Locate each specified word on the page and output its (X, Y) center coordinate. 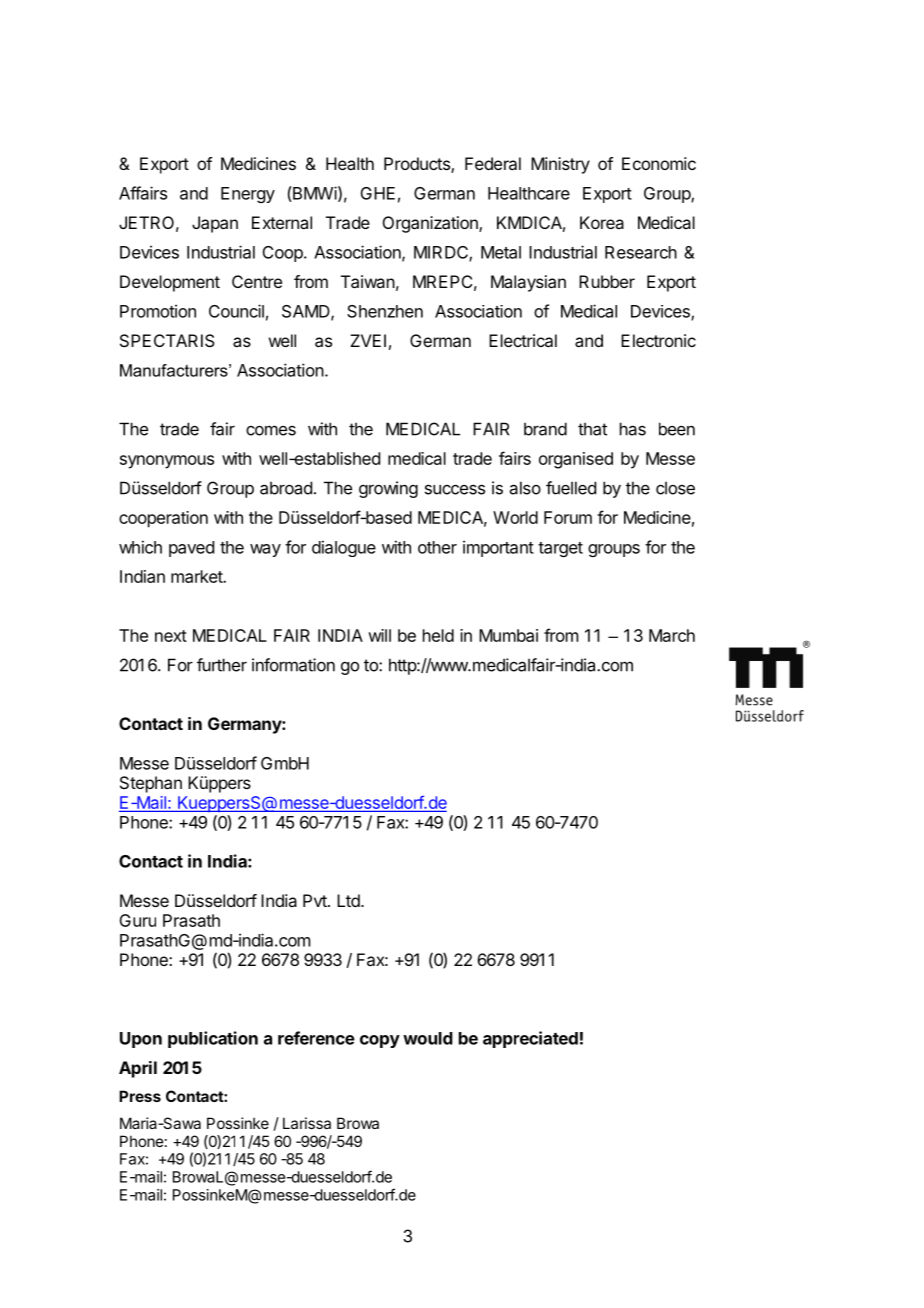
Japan (215, 224)
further (222, 665)
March (672, 635)
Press (140, 1096)
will (379, 635)
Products (418, 165)
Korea (602, 222)
